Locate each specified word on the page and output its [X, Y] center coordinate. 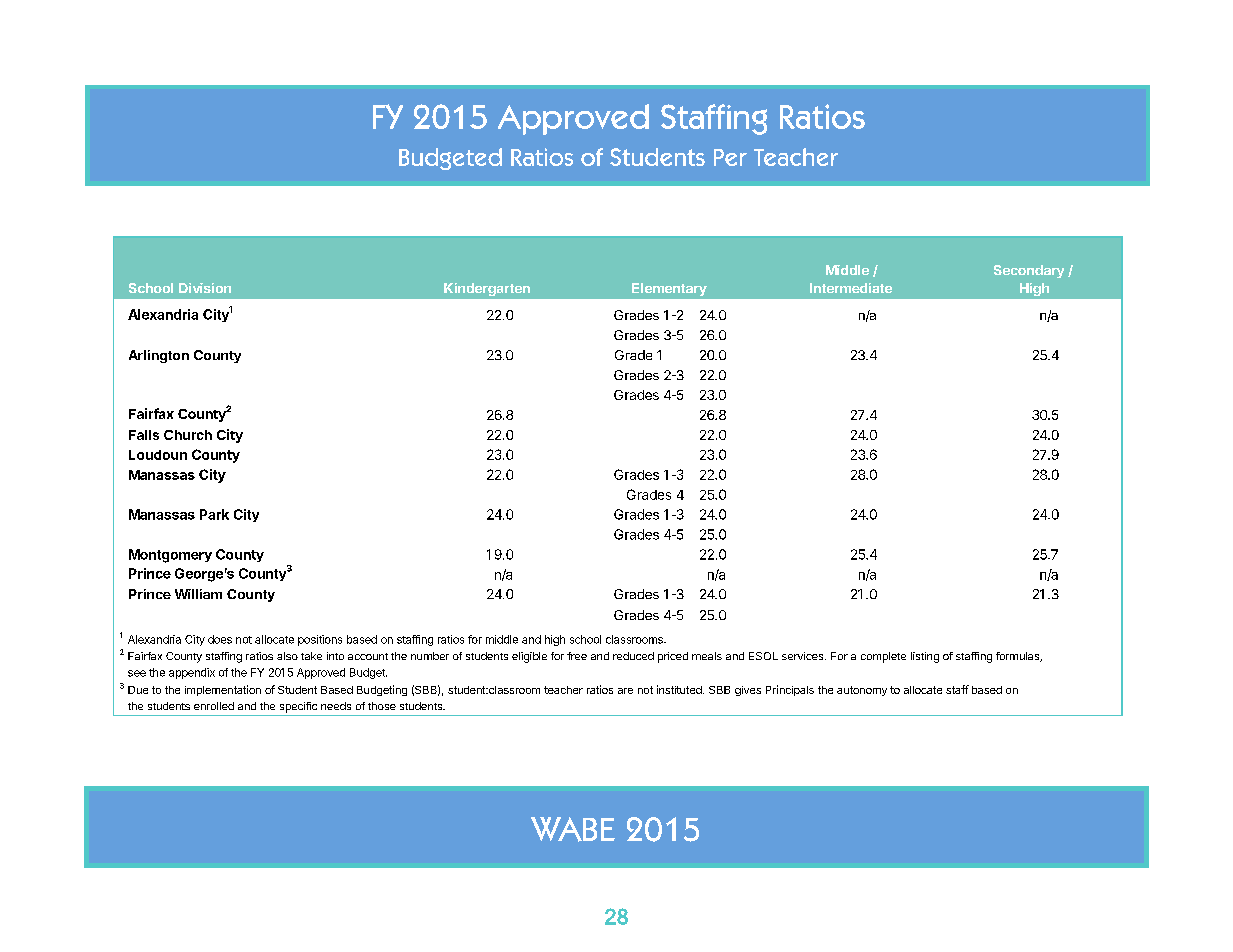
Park [214, 514]
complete [883, 657]
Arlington [159, 356]
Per [730, 157]
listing [925, 657]
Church [188, 435]
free [577, 656]
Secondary [1029, 271]
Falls [144, 435]
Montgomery [170, 556]
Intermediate [851, 288]
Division [205, 288]
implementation [223, 690]
